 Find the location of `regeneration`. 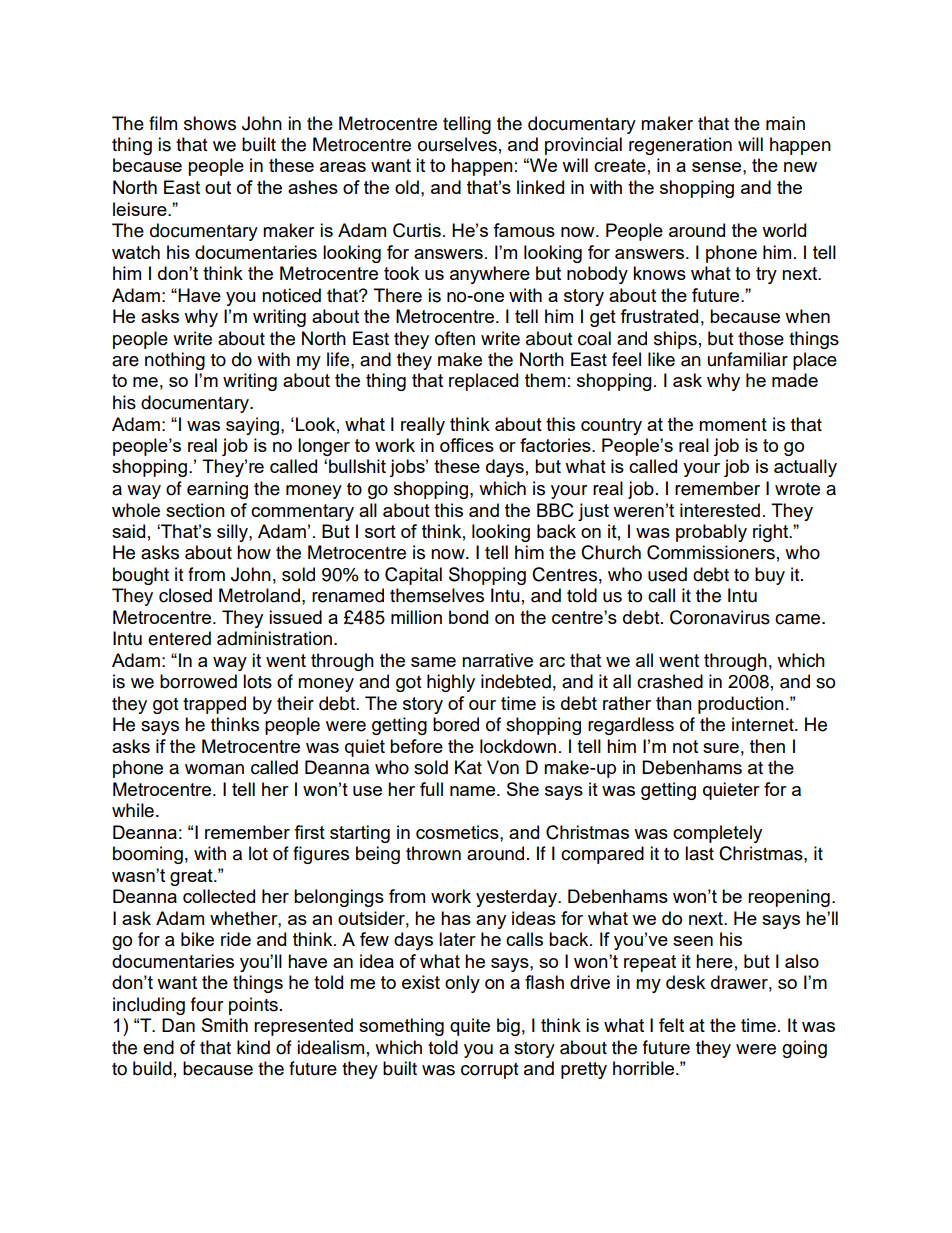

regeneration is located at coordinates (680, 146).
